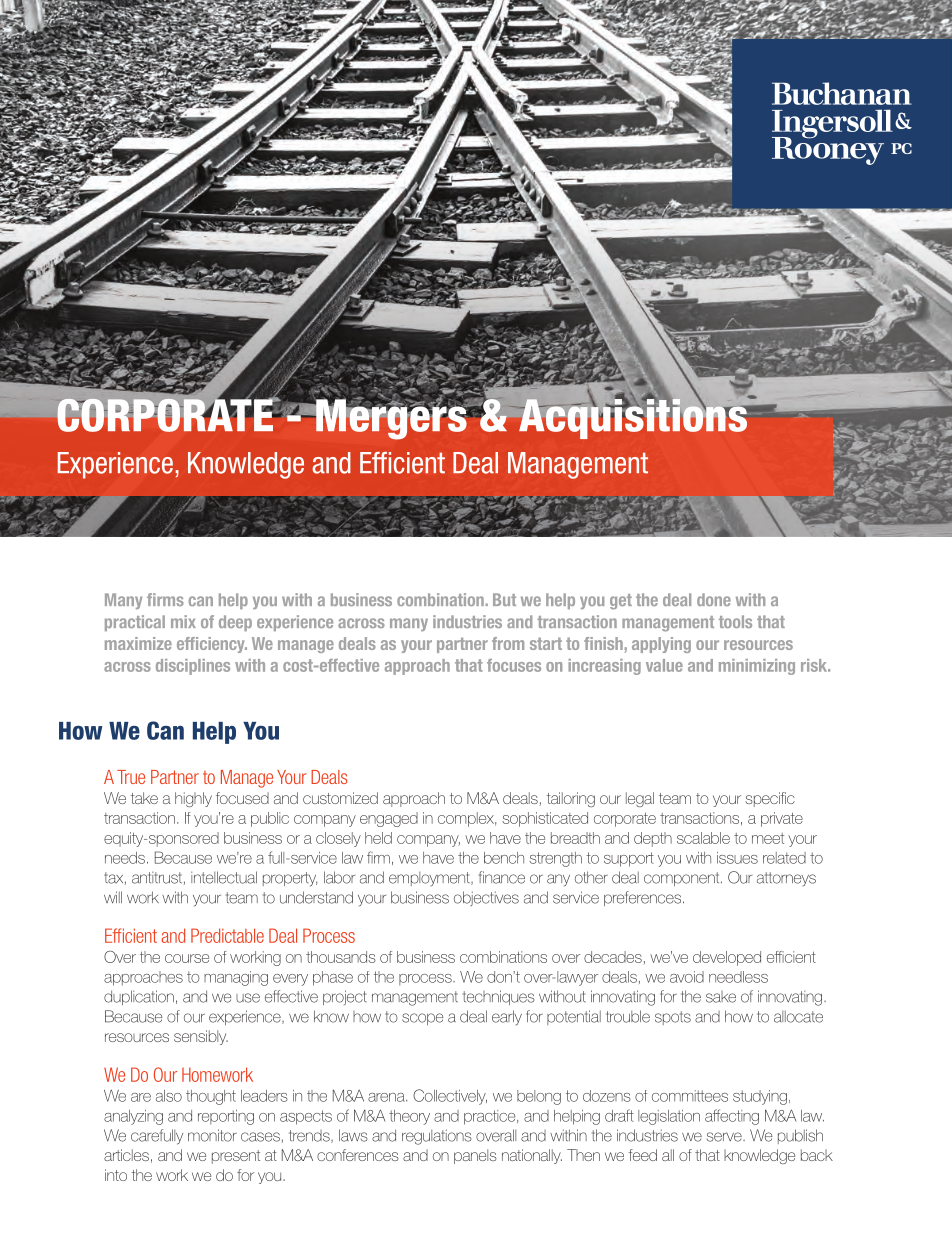  What do you see at coordinates (770, 799) in the page?
I see `specific` at bounding box center [770, 799].
